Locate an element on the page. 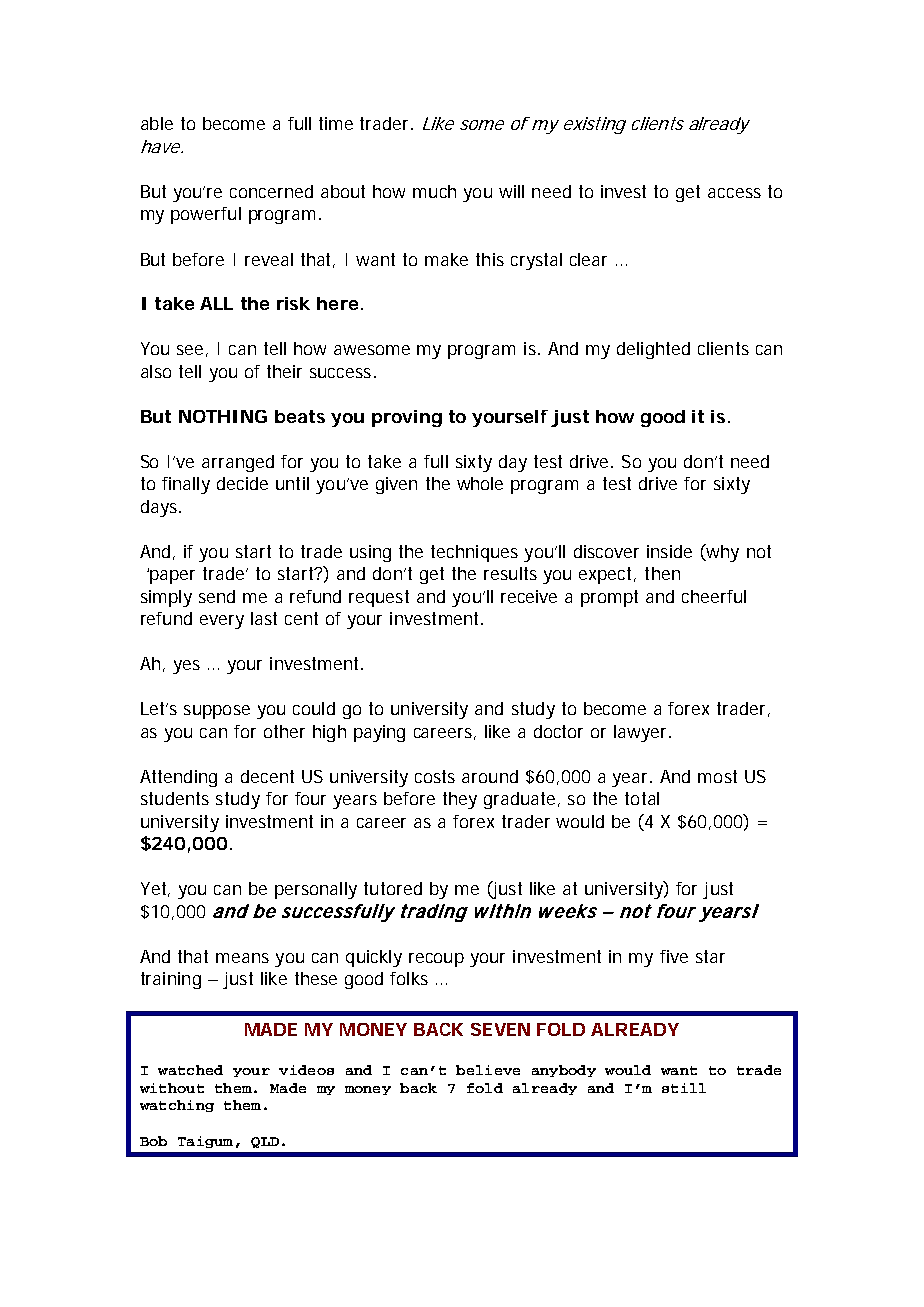 This document has height=1307, width=924. their is located at coordinates (284, 371).
